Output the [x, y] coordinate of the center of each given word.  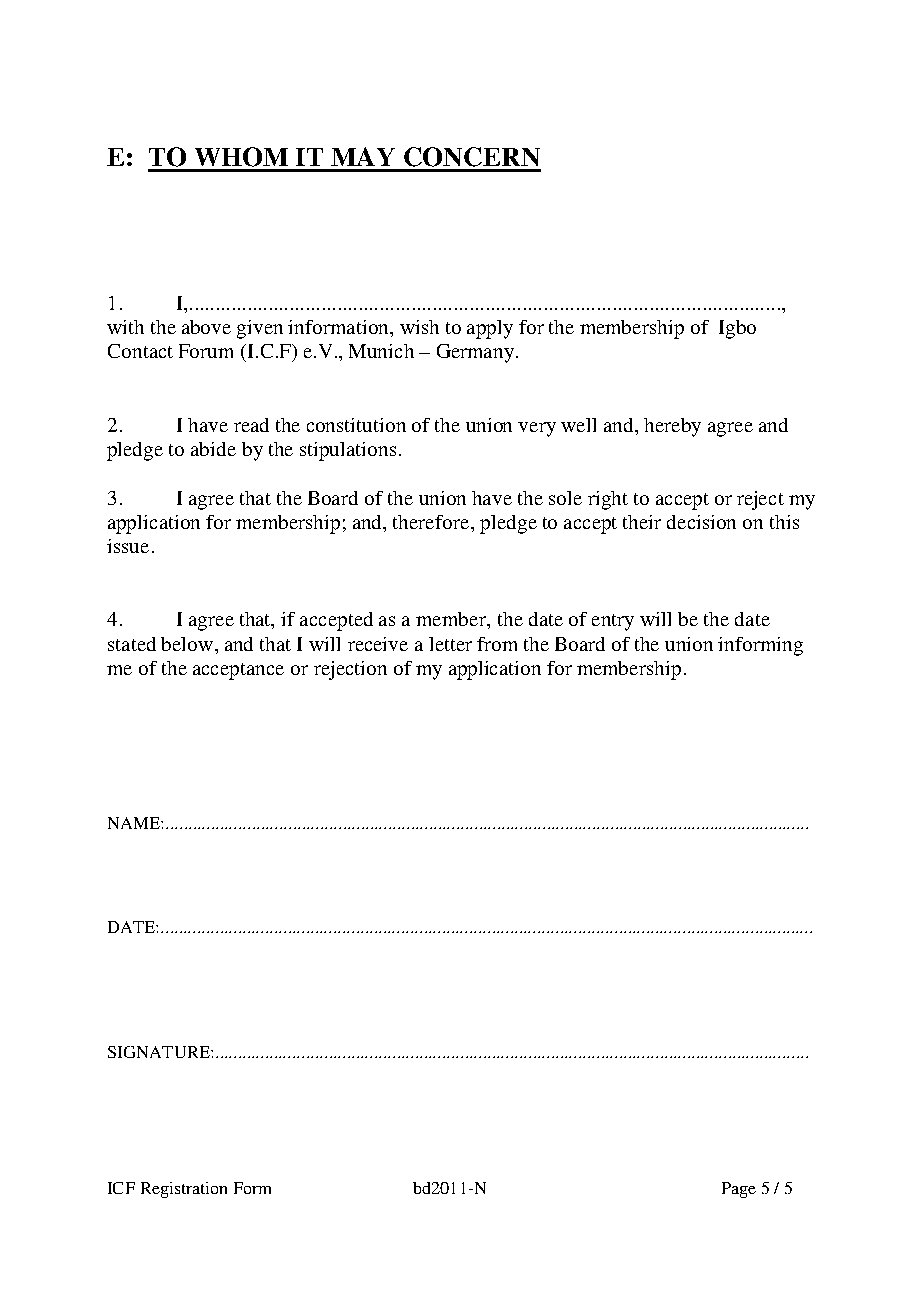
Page [739, 1190]
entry [613, 622]
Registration [184, 1190]
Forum [206, 351]
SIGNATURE [160, 1052]
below [188, 644]
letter [450, 644]
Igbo [737, 329]
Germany [475, 353]
